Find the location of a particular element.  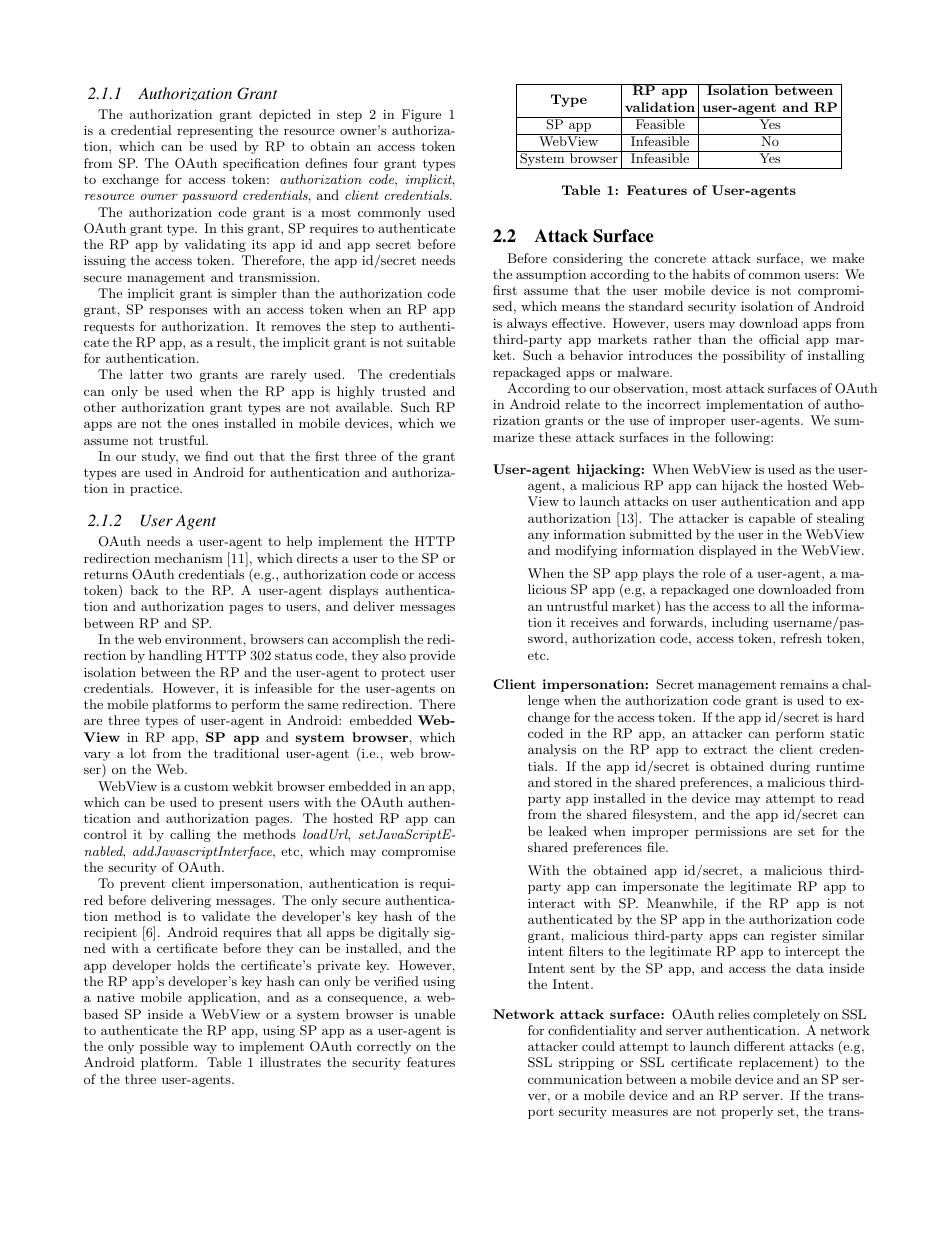

find is located at coordinates (216, 456).
